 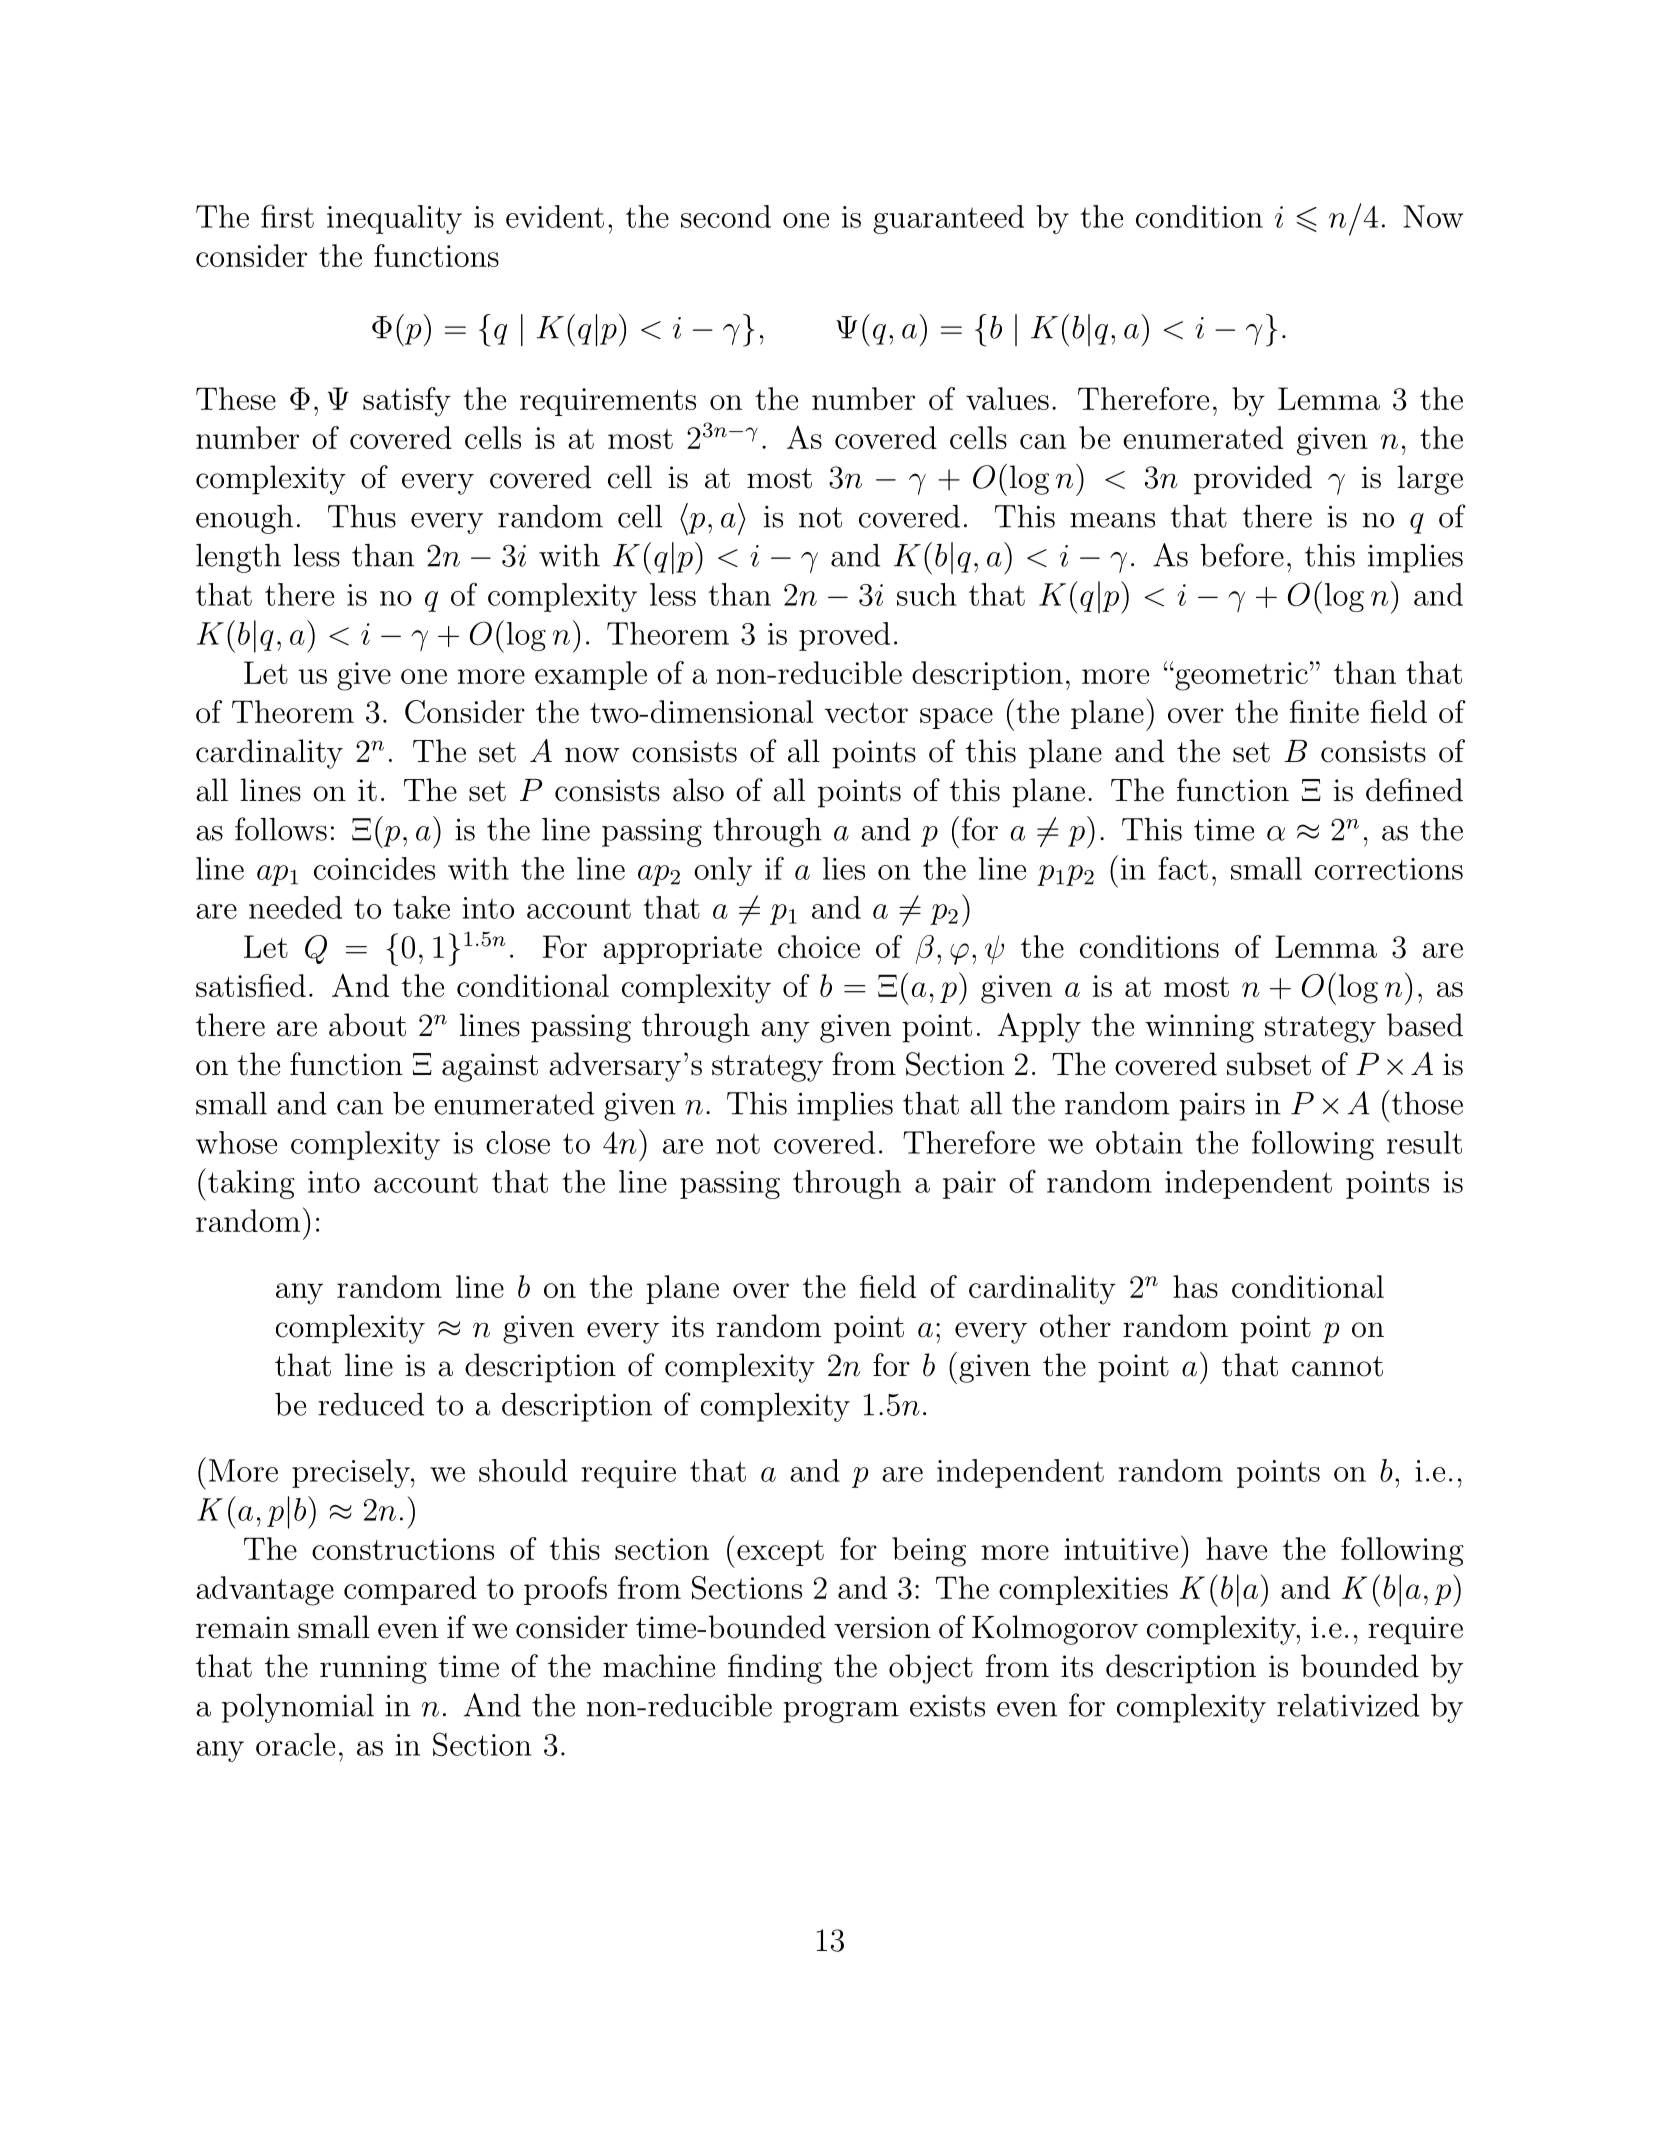 I want to click on running, so click(x=373, y=1669).
